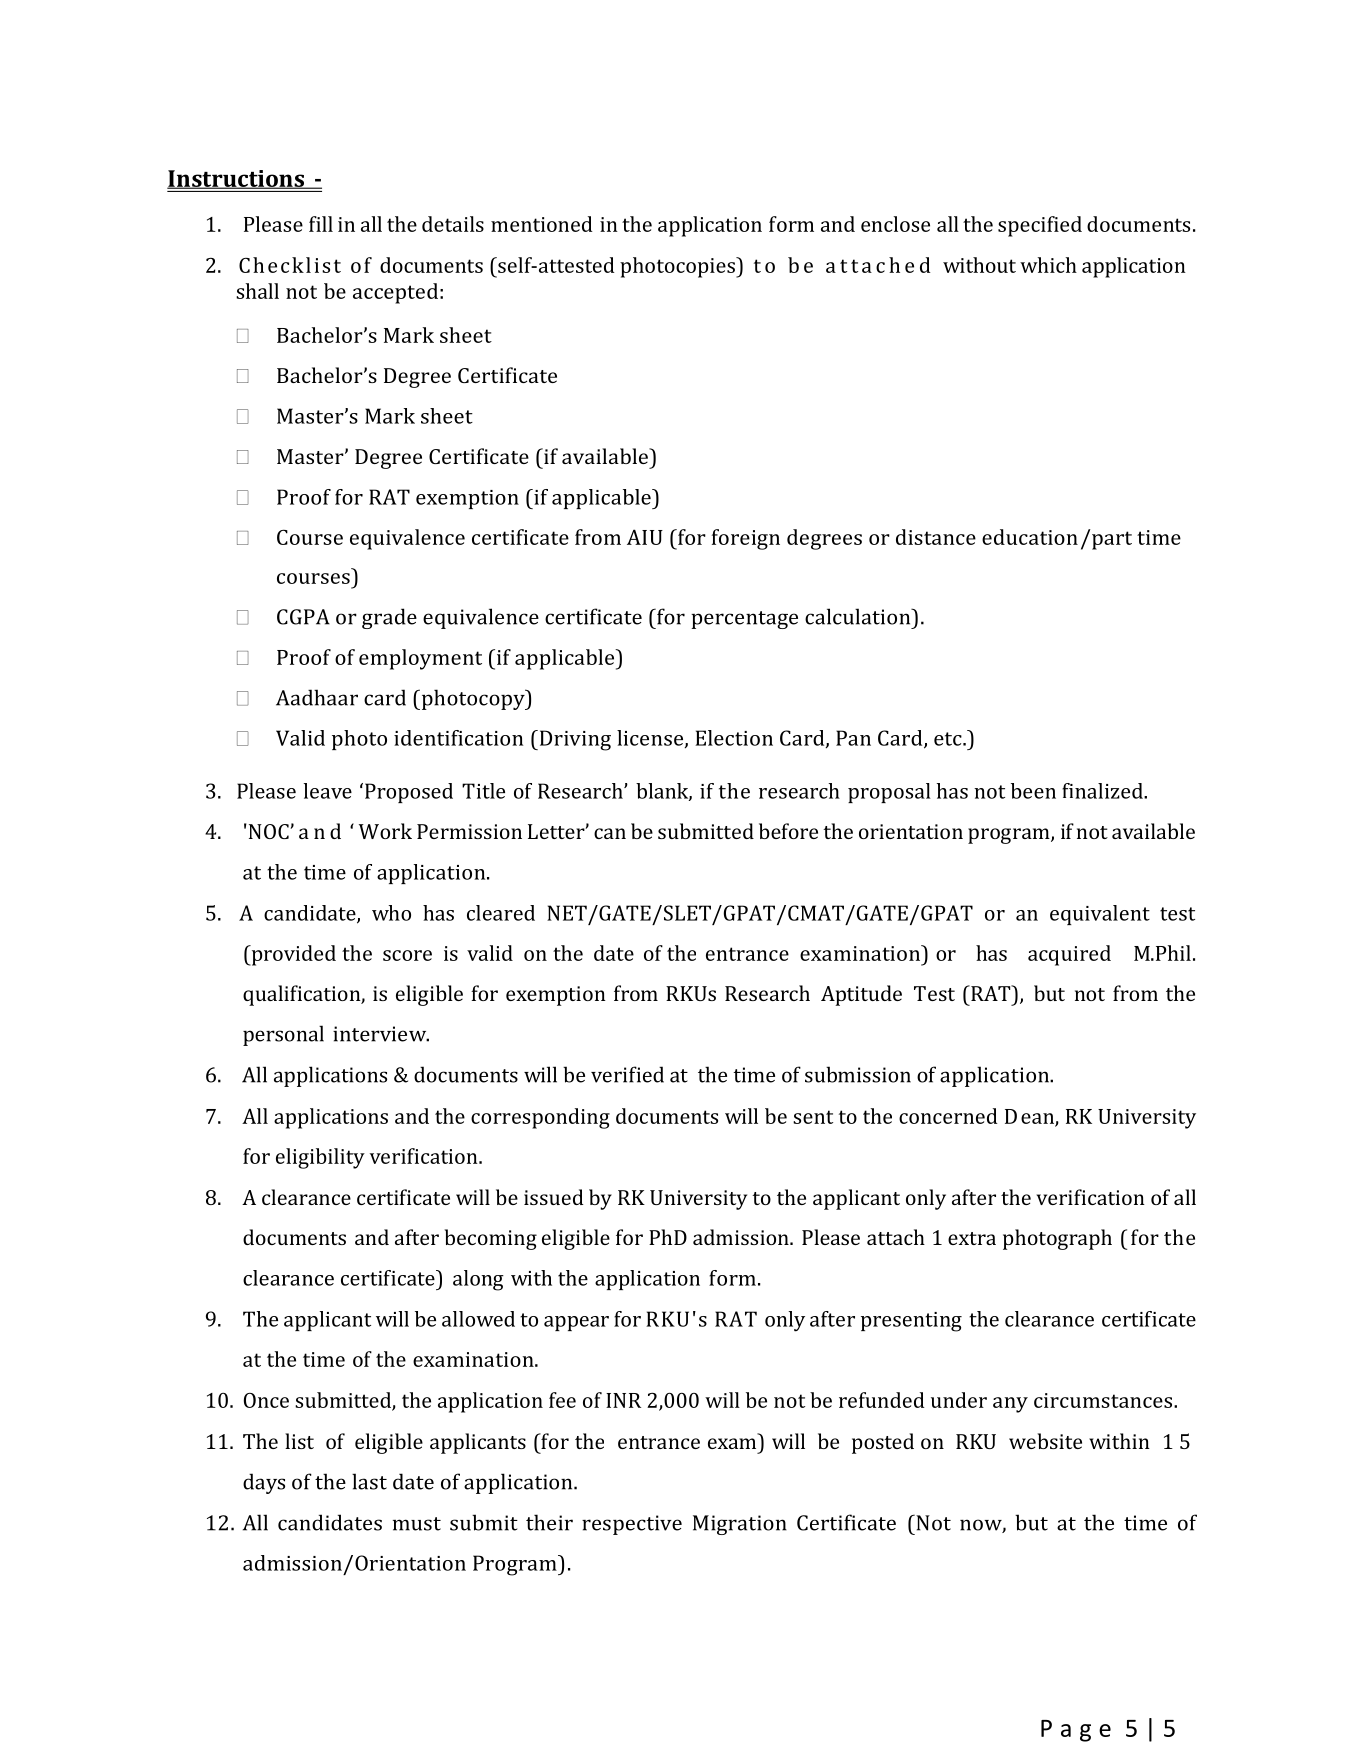 Image resolution: width=1363 pixels, height=1764 pixels. Describe the element at coordinates (321, 224) in the screenshot. I see `fill` at that location.
